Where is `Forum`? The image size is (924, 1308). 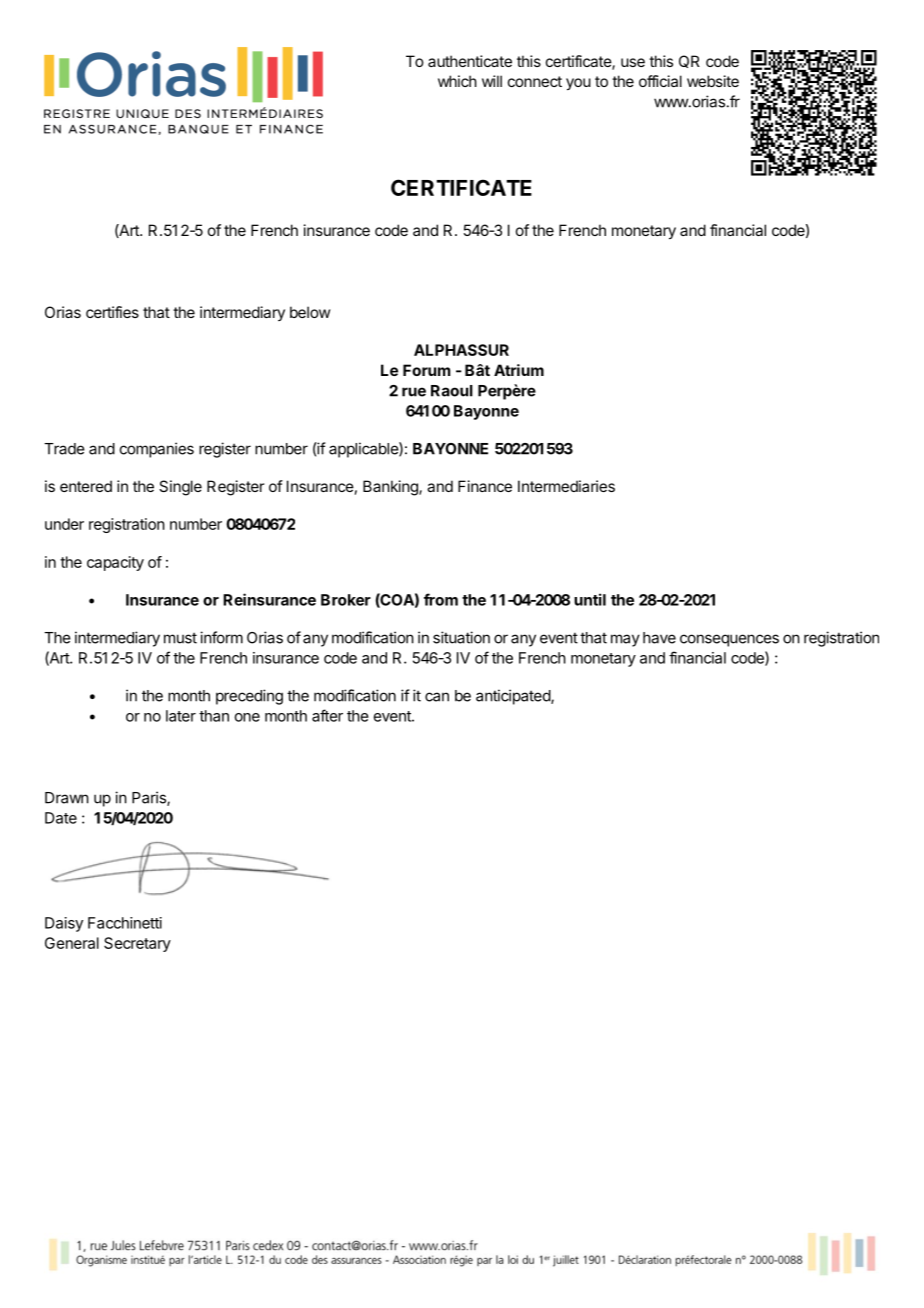 Forum is located at coordinates (426, 370).
